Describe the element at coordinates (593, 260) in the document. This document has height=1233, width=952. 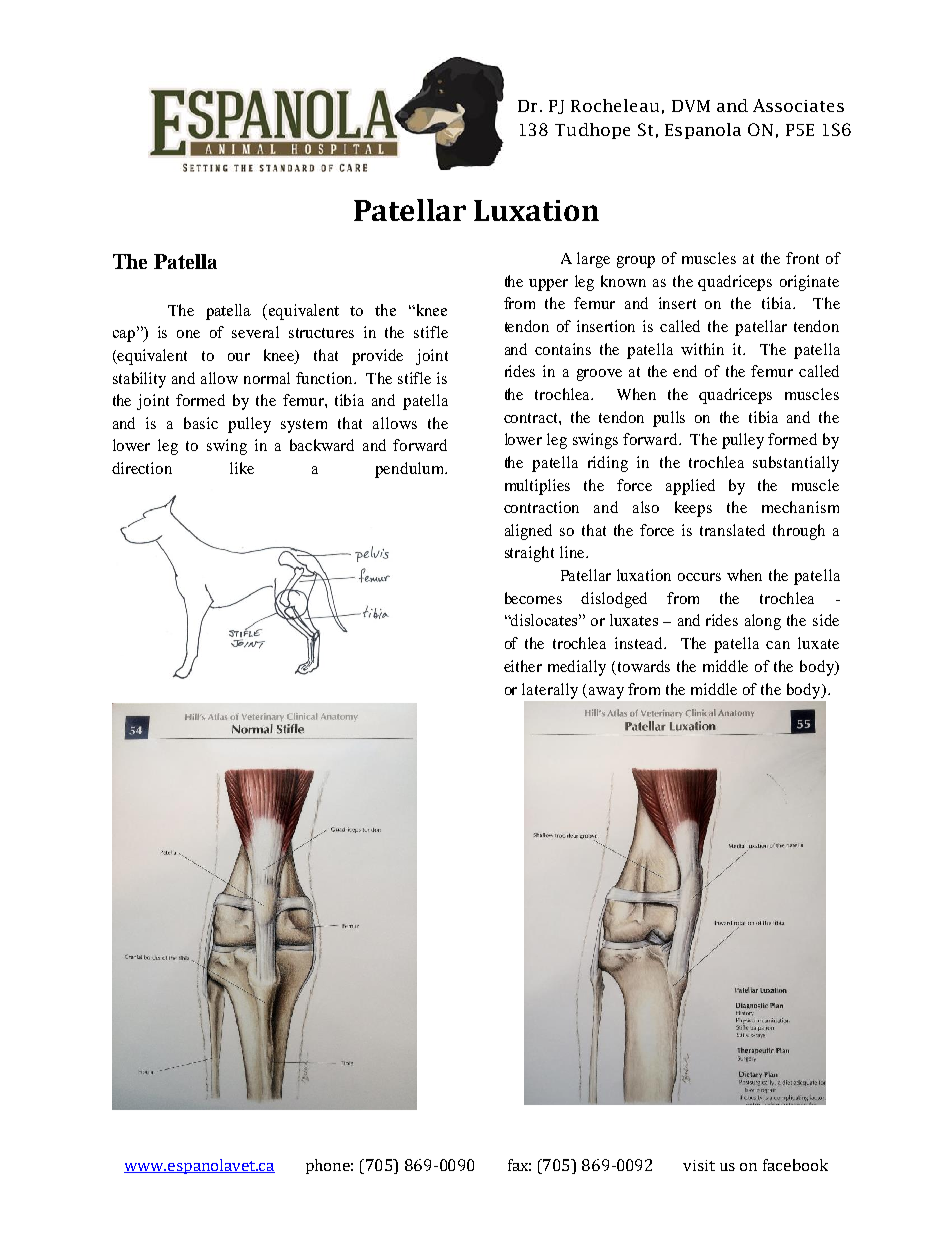
I see `large` at that location.
